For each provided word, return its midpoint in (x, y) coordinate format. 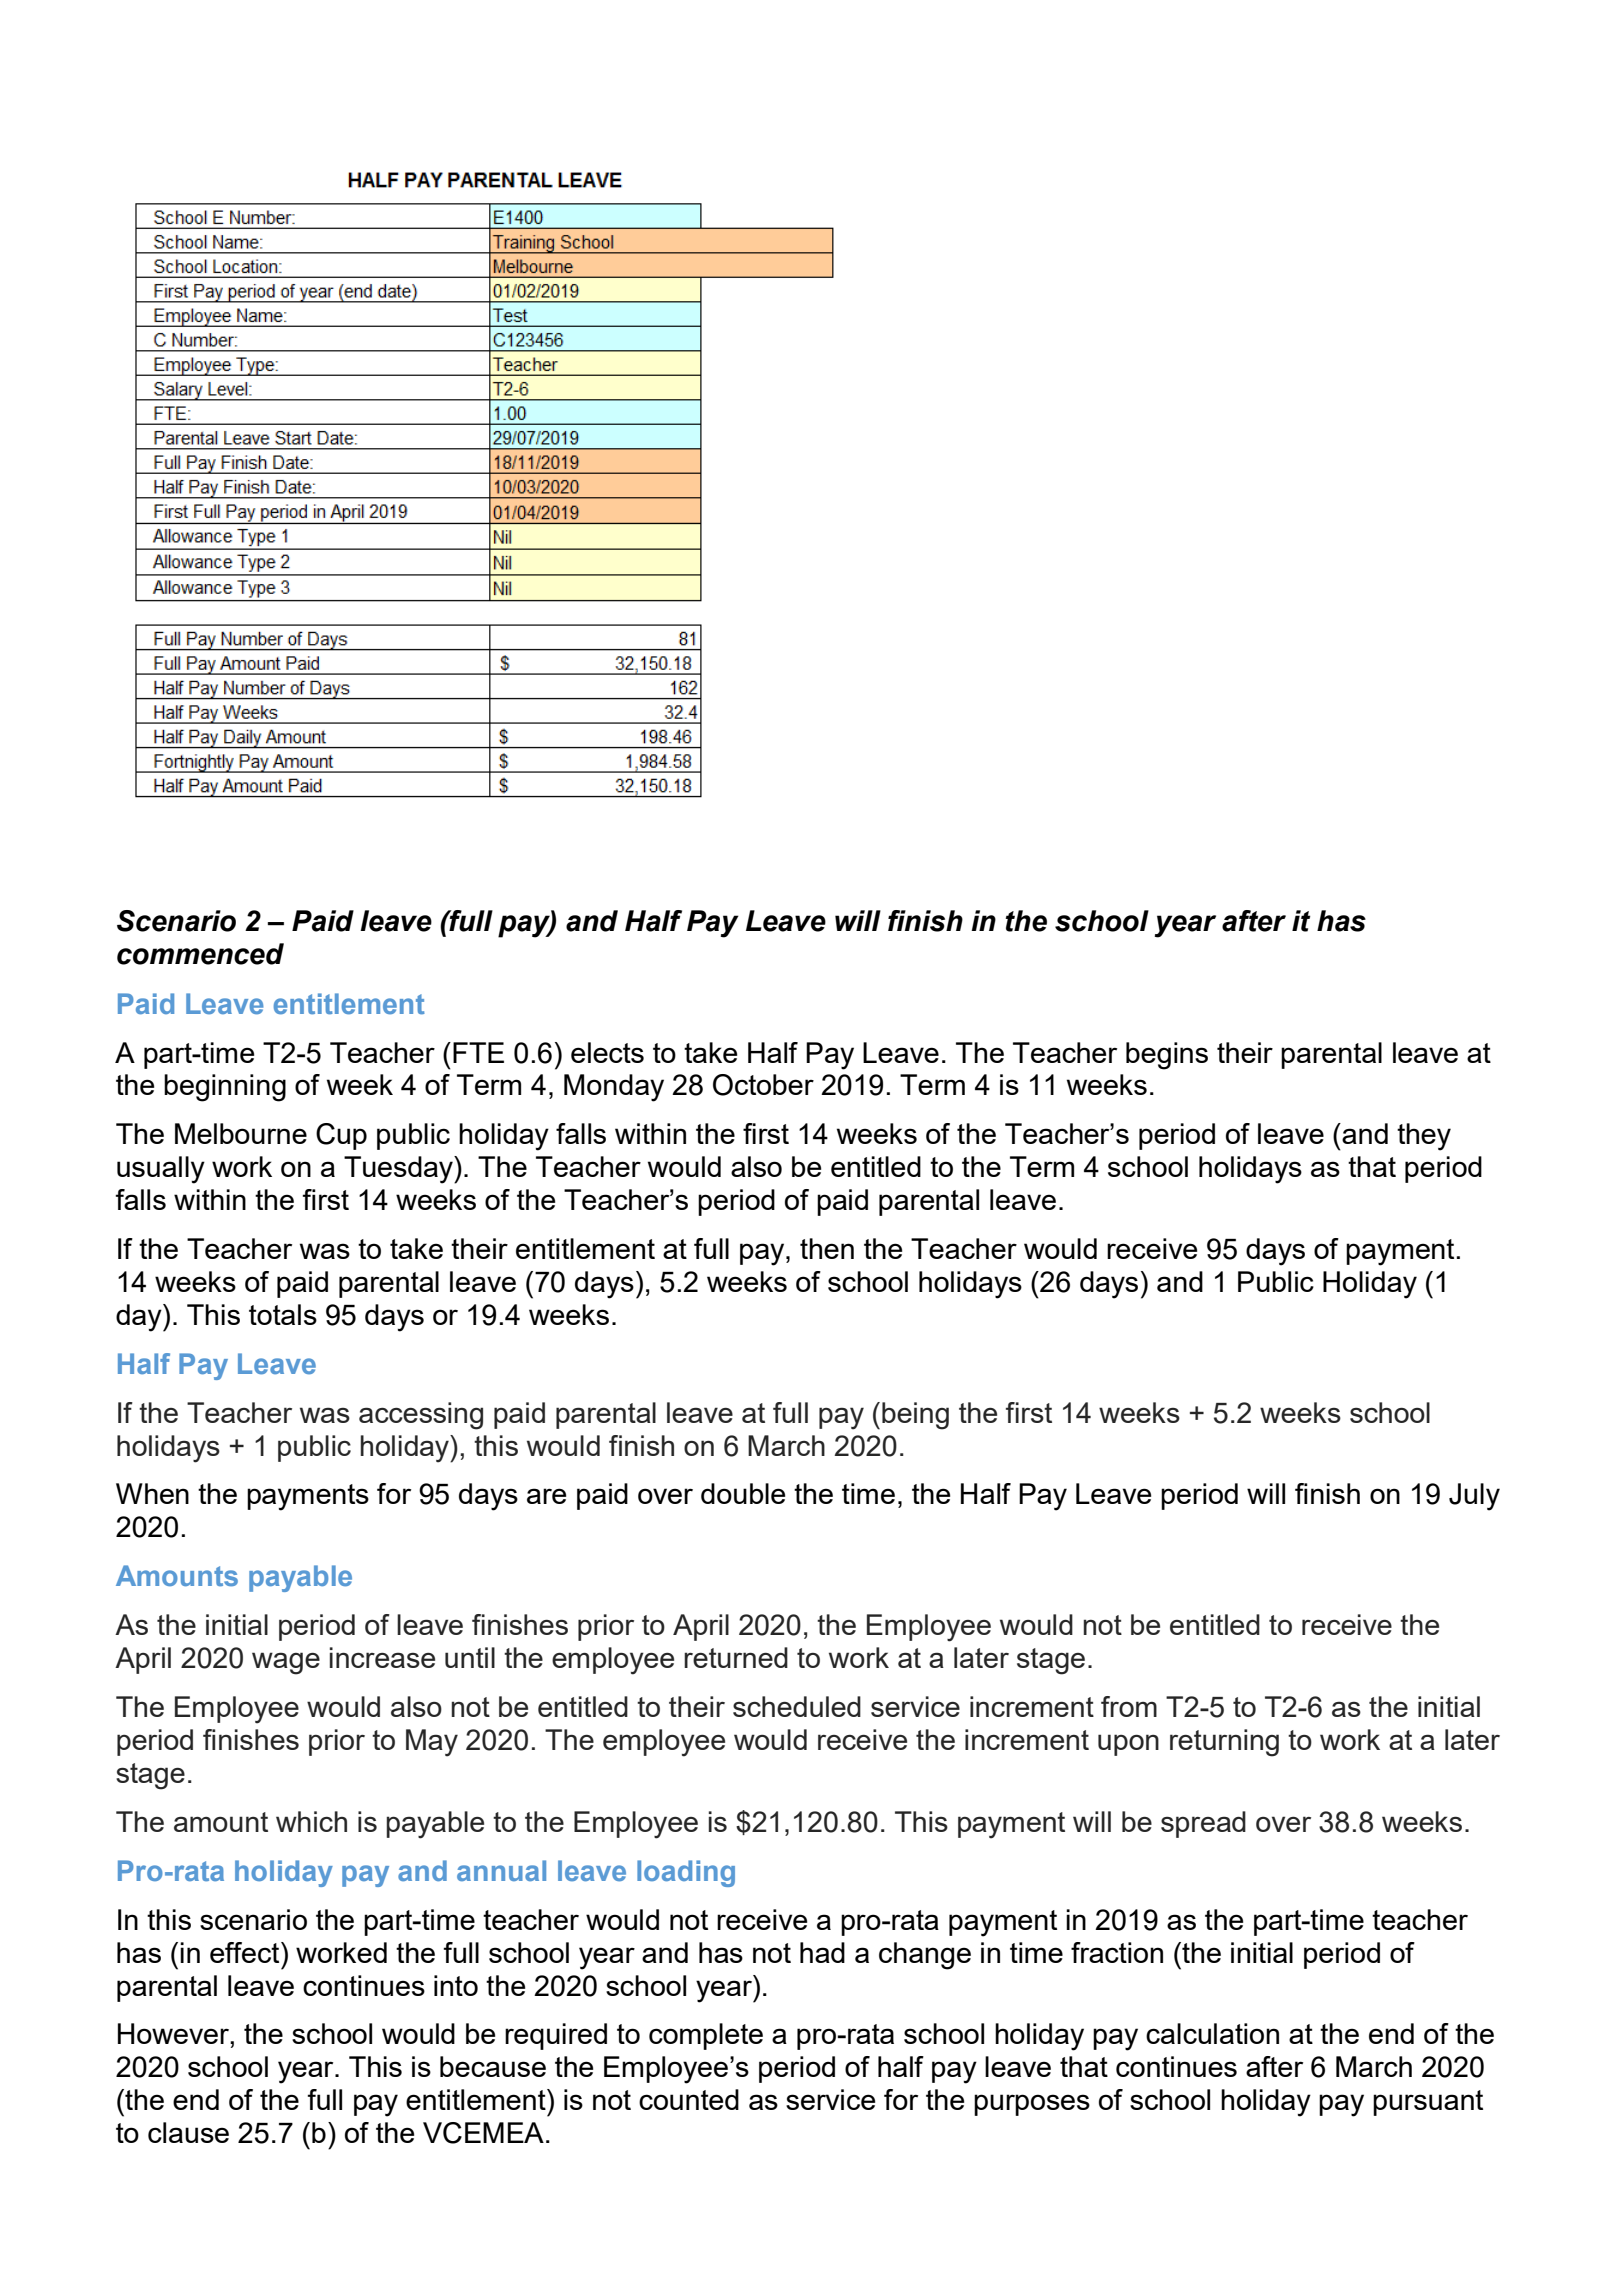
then (827, 1248)
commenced (200, 954)
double (743, 1493)
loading (686, 1873)
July (1474, 1497)
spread (1203, 1824)
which (311, 1821)
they (1424, 1137)
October (763, 1085)
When (152, 1493)
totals (283, 1314)
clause (188, 2132)
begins (1167, 1056)
